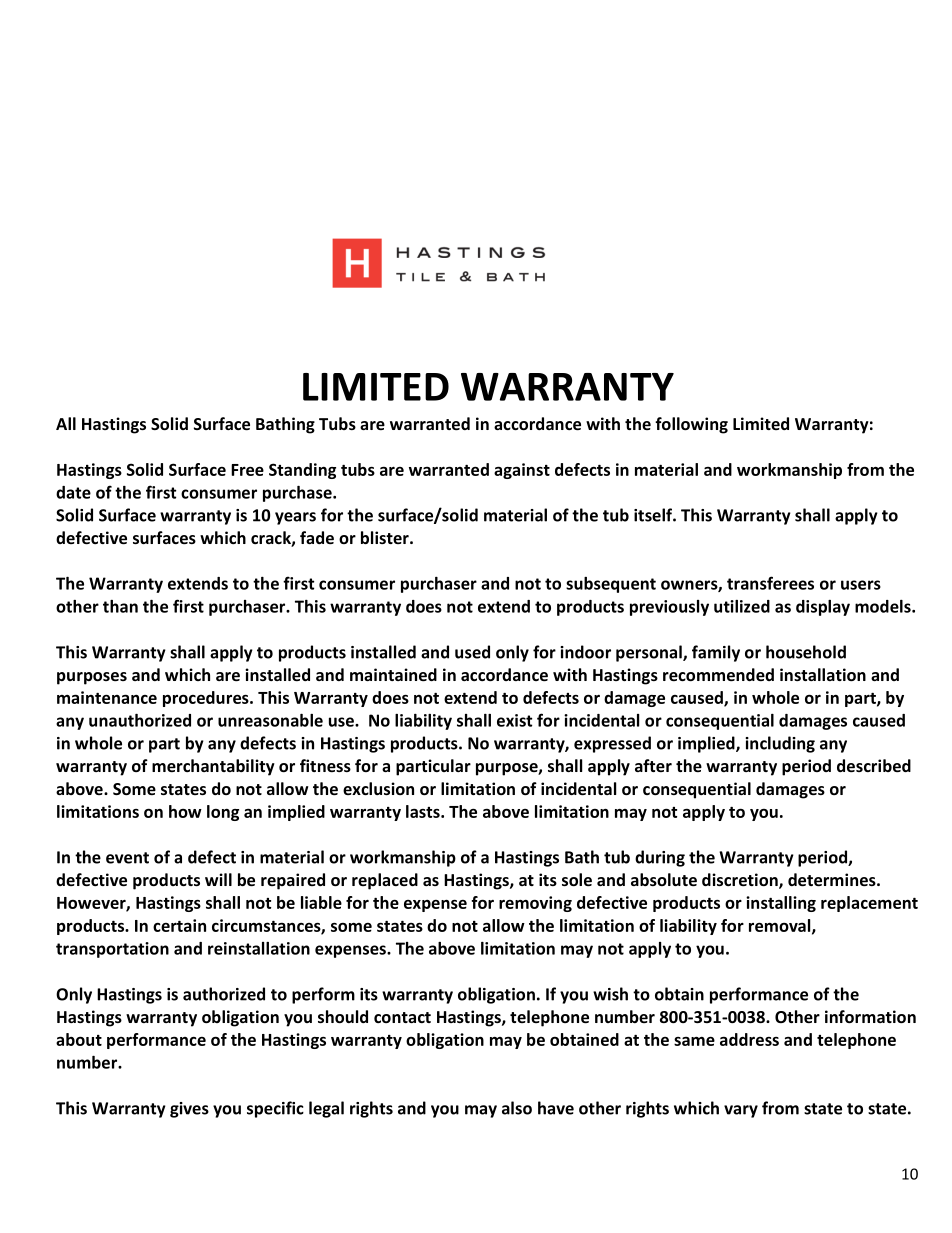 This screenshot has height=1233, width=952. I want to click on will, so click(218, 879).
